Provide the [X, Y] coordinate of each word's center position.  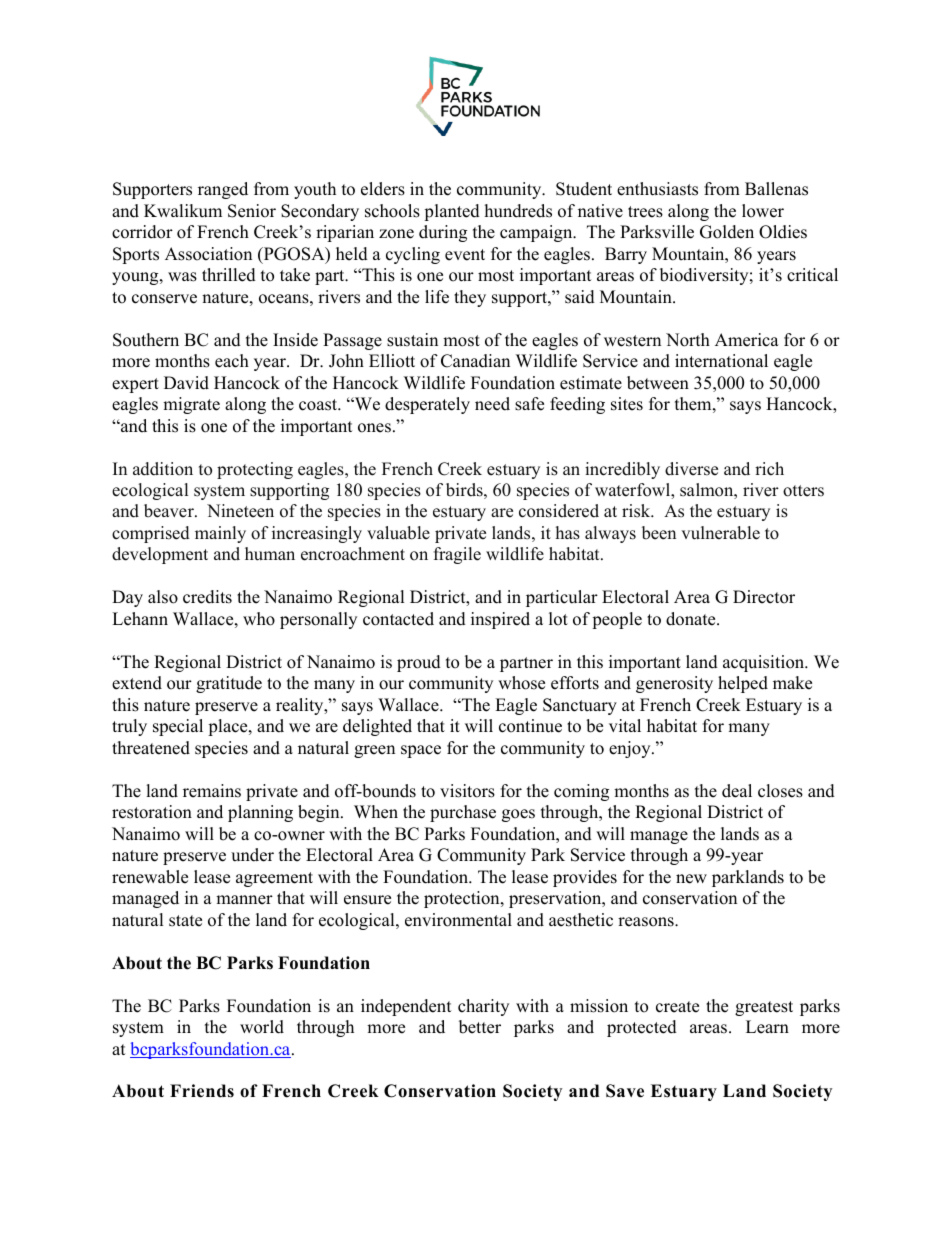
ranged [223, 190]
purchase [463, 813]
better [480, 1027]
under [252, 855]
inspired [500, 620]
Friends [202, 1091]
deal [737, 791]
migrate [191, 405]
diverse [691, 469]
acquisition [765, 663]
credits [207, 597]
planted [452, 212]
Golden [727, 232]
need [492, 404]
